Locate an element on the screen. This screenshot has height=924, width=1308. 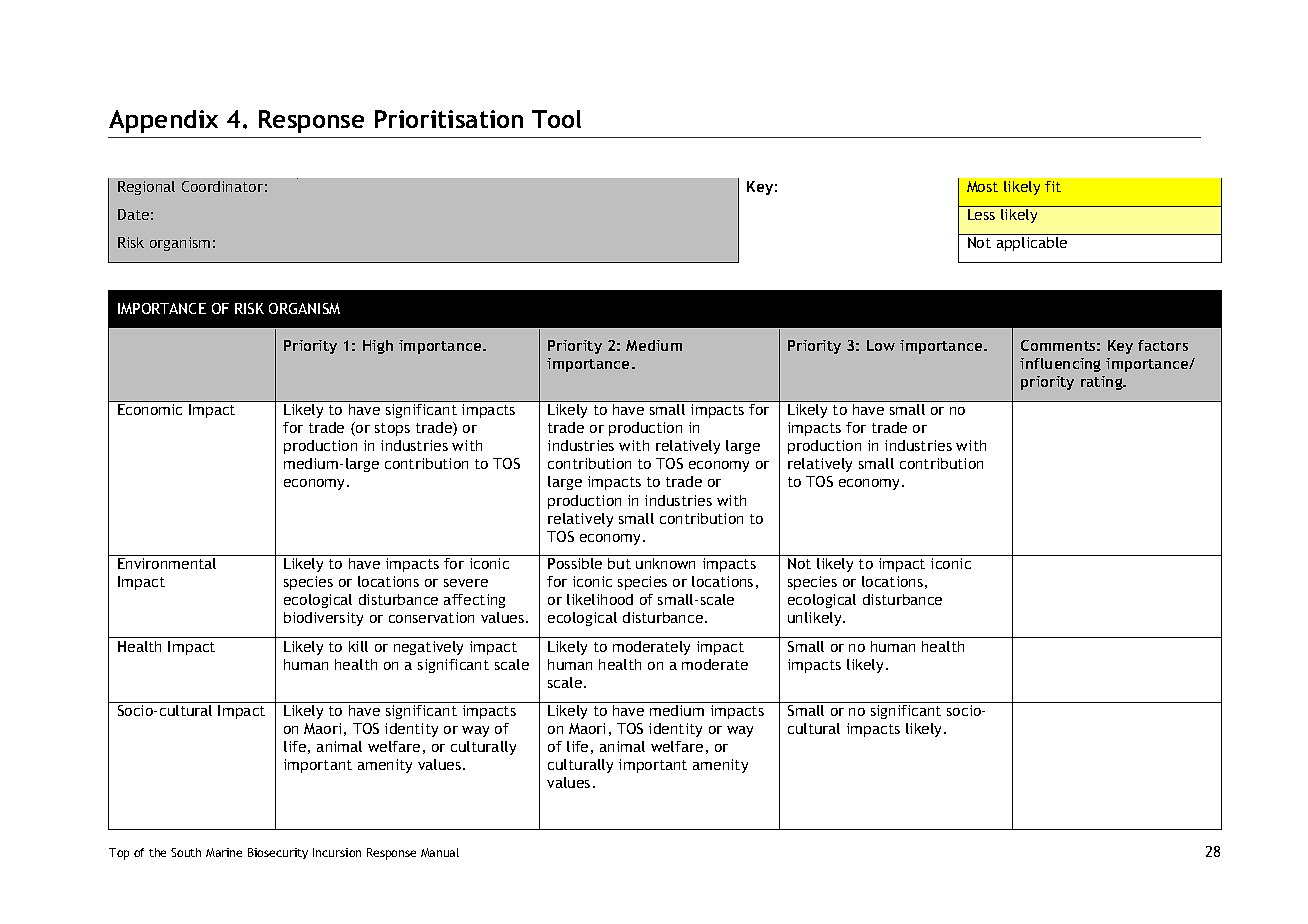
fit is located at coordinates (1053, 186).
